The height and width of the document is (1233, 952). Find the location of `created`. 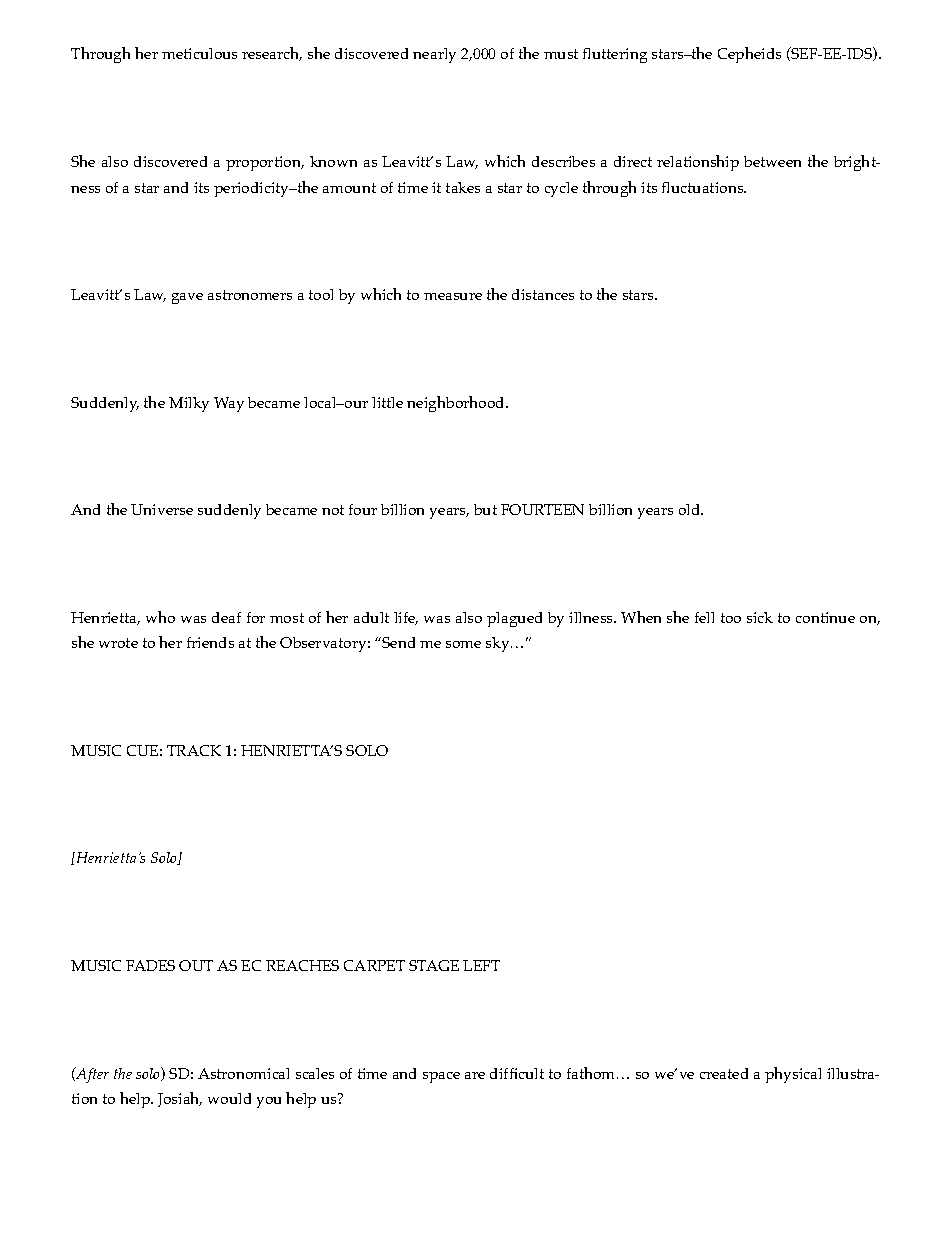

created is located at coordinates (724, 1073).
